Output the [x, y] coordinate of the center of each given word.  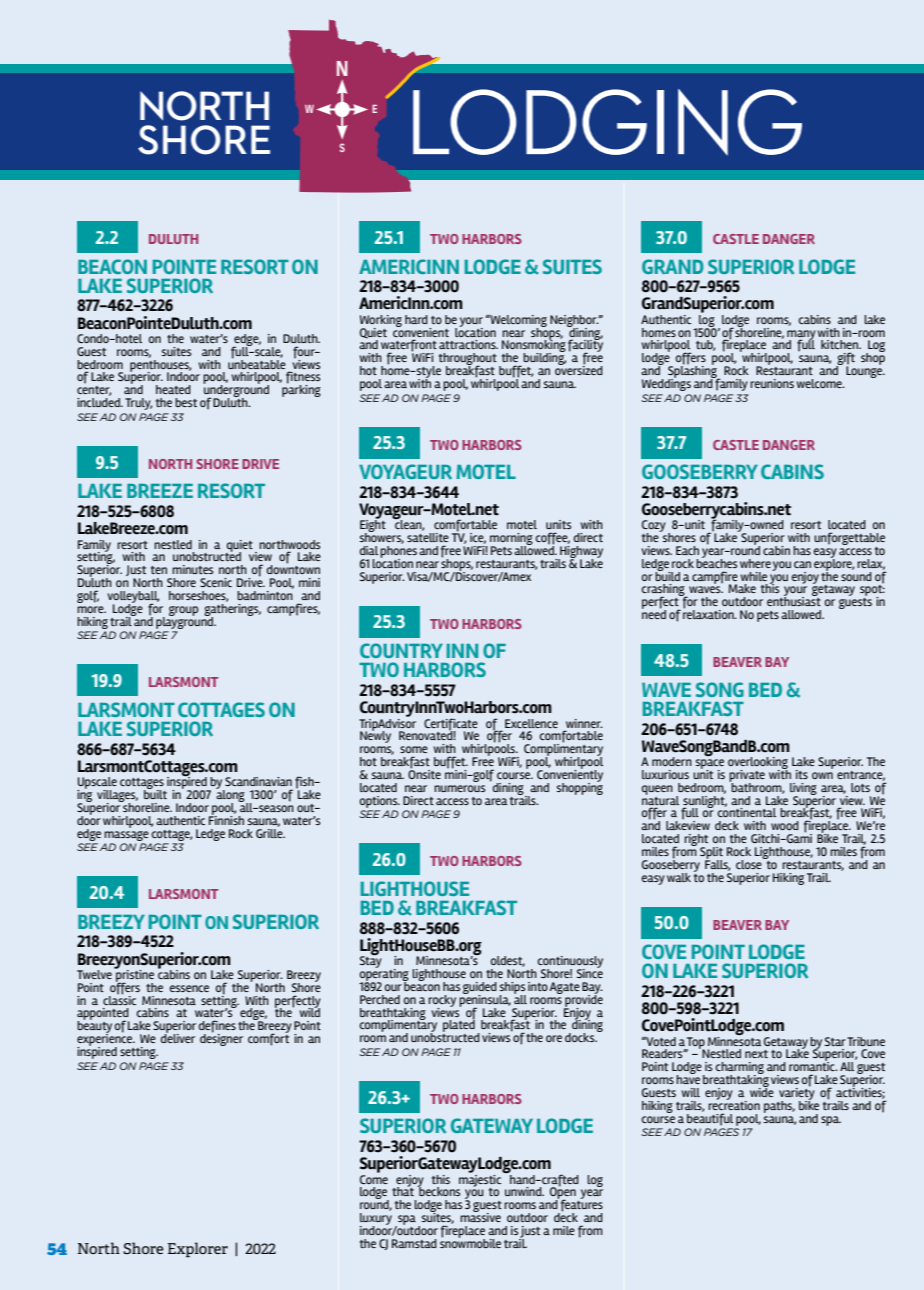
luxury [376, 1220]
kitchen [841, 344]
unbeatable [257, 363]
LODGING [607, 122]
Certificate [451, 725]
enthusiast [794, 600]
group [183, 611]
